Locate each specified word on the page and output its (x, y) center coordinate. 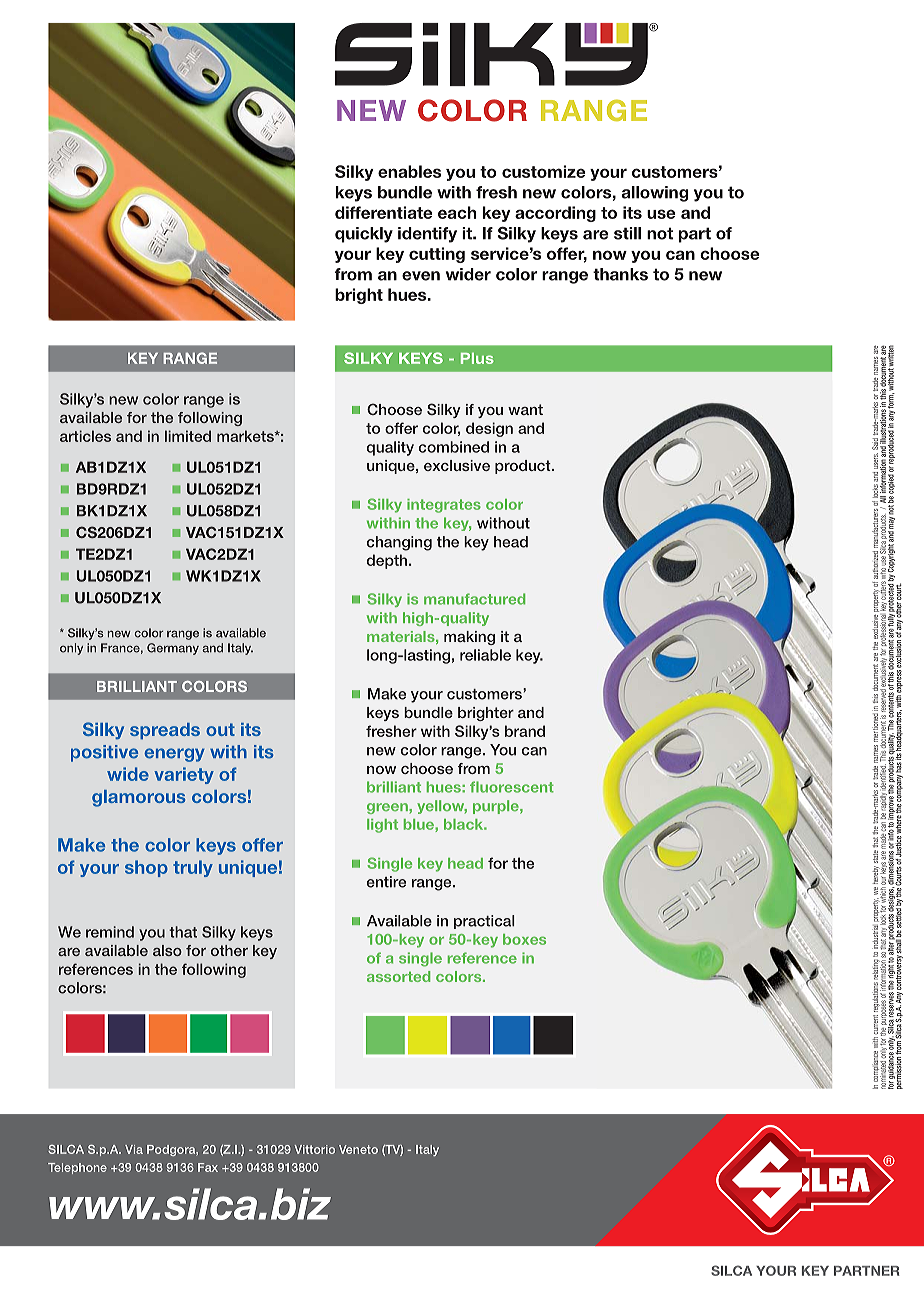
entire (386, 882)
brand (525, 731)
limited (188, 436)
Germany (173, 649)
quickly (364, 235)
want (525, 409)
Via (134, 1149)
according (555, 214)
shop (146, 868)
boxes (524, 939)
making (469, 638)
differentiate (384, 212)
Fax (208, 1167)
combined (454, 447)
